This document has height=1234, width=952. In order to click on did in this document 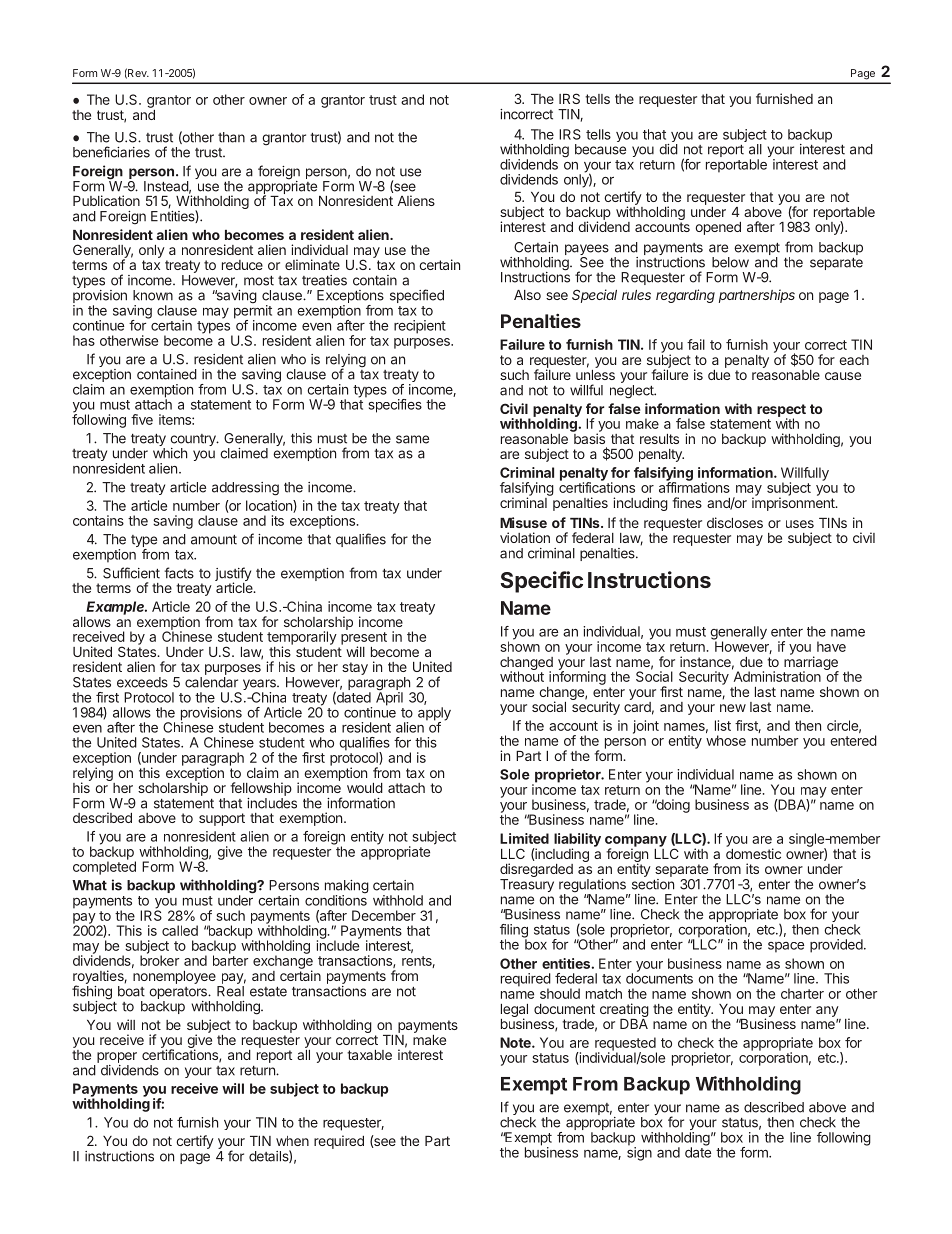, I will do `click(668, 149)`.
